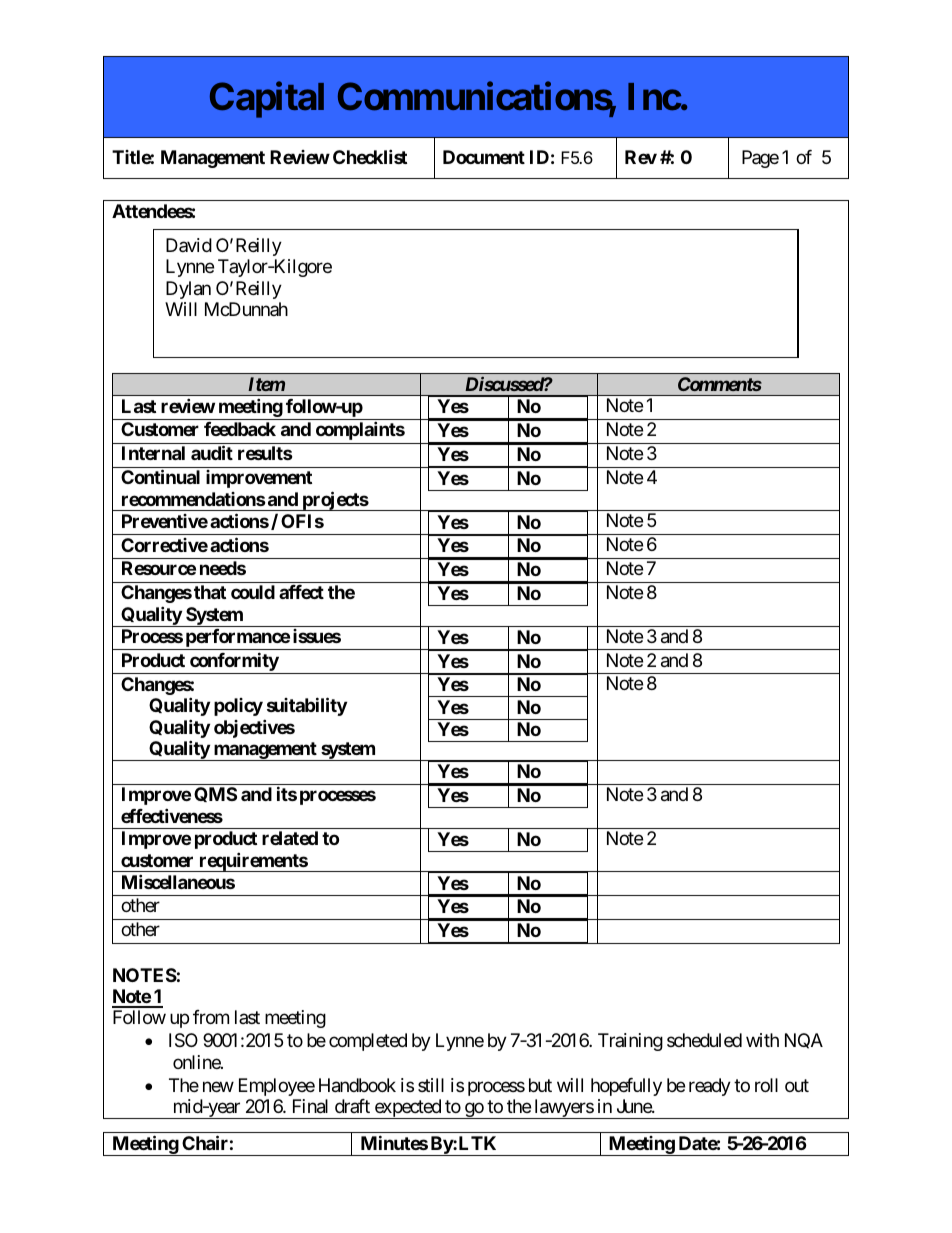 The image size is (952, 1233). I want to click on could, so click(253, 592).
